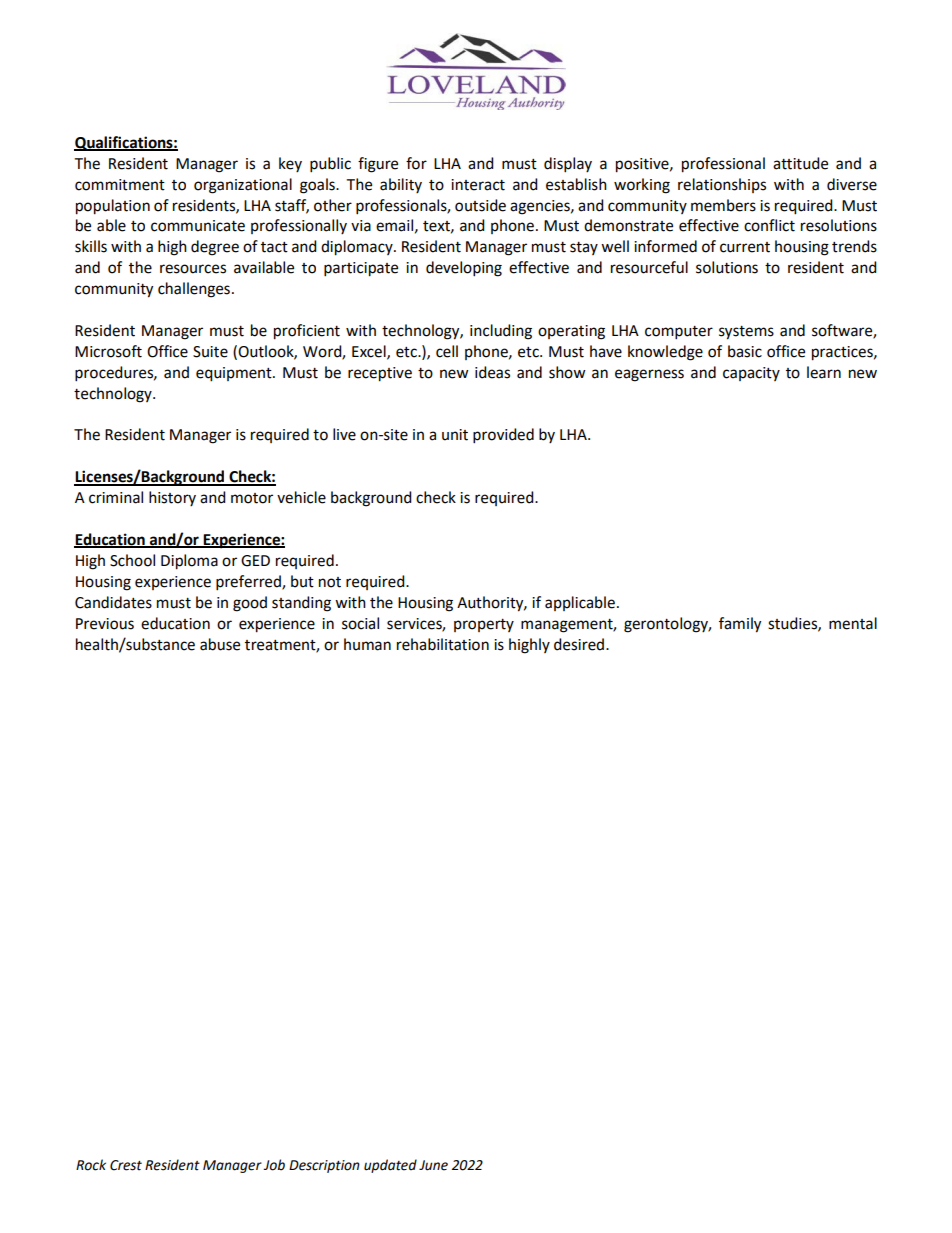 The height and width of the page is (1233, 952). I want to click on updated, so click(390, 1166).
